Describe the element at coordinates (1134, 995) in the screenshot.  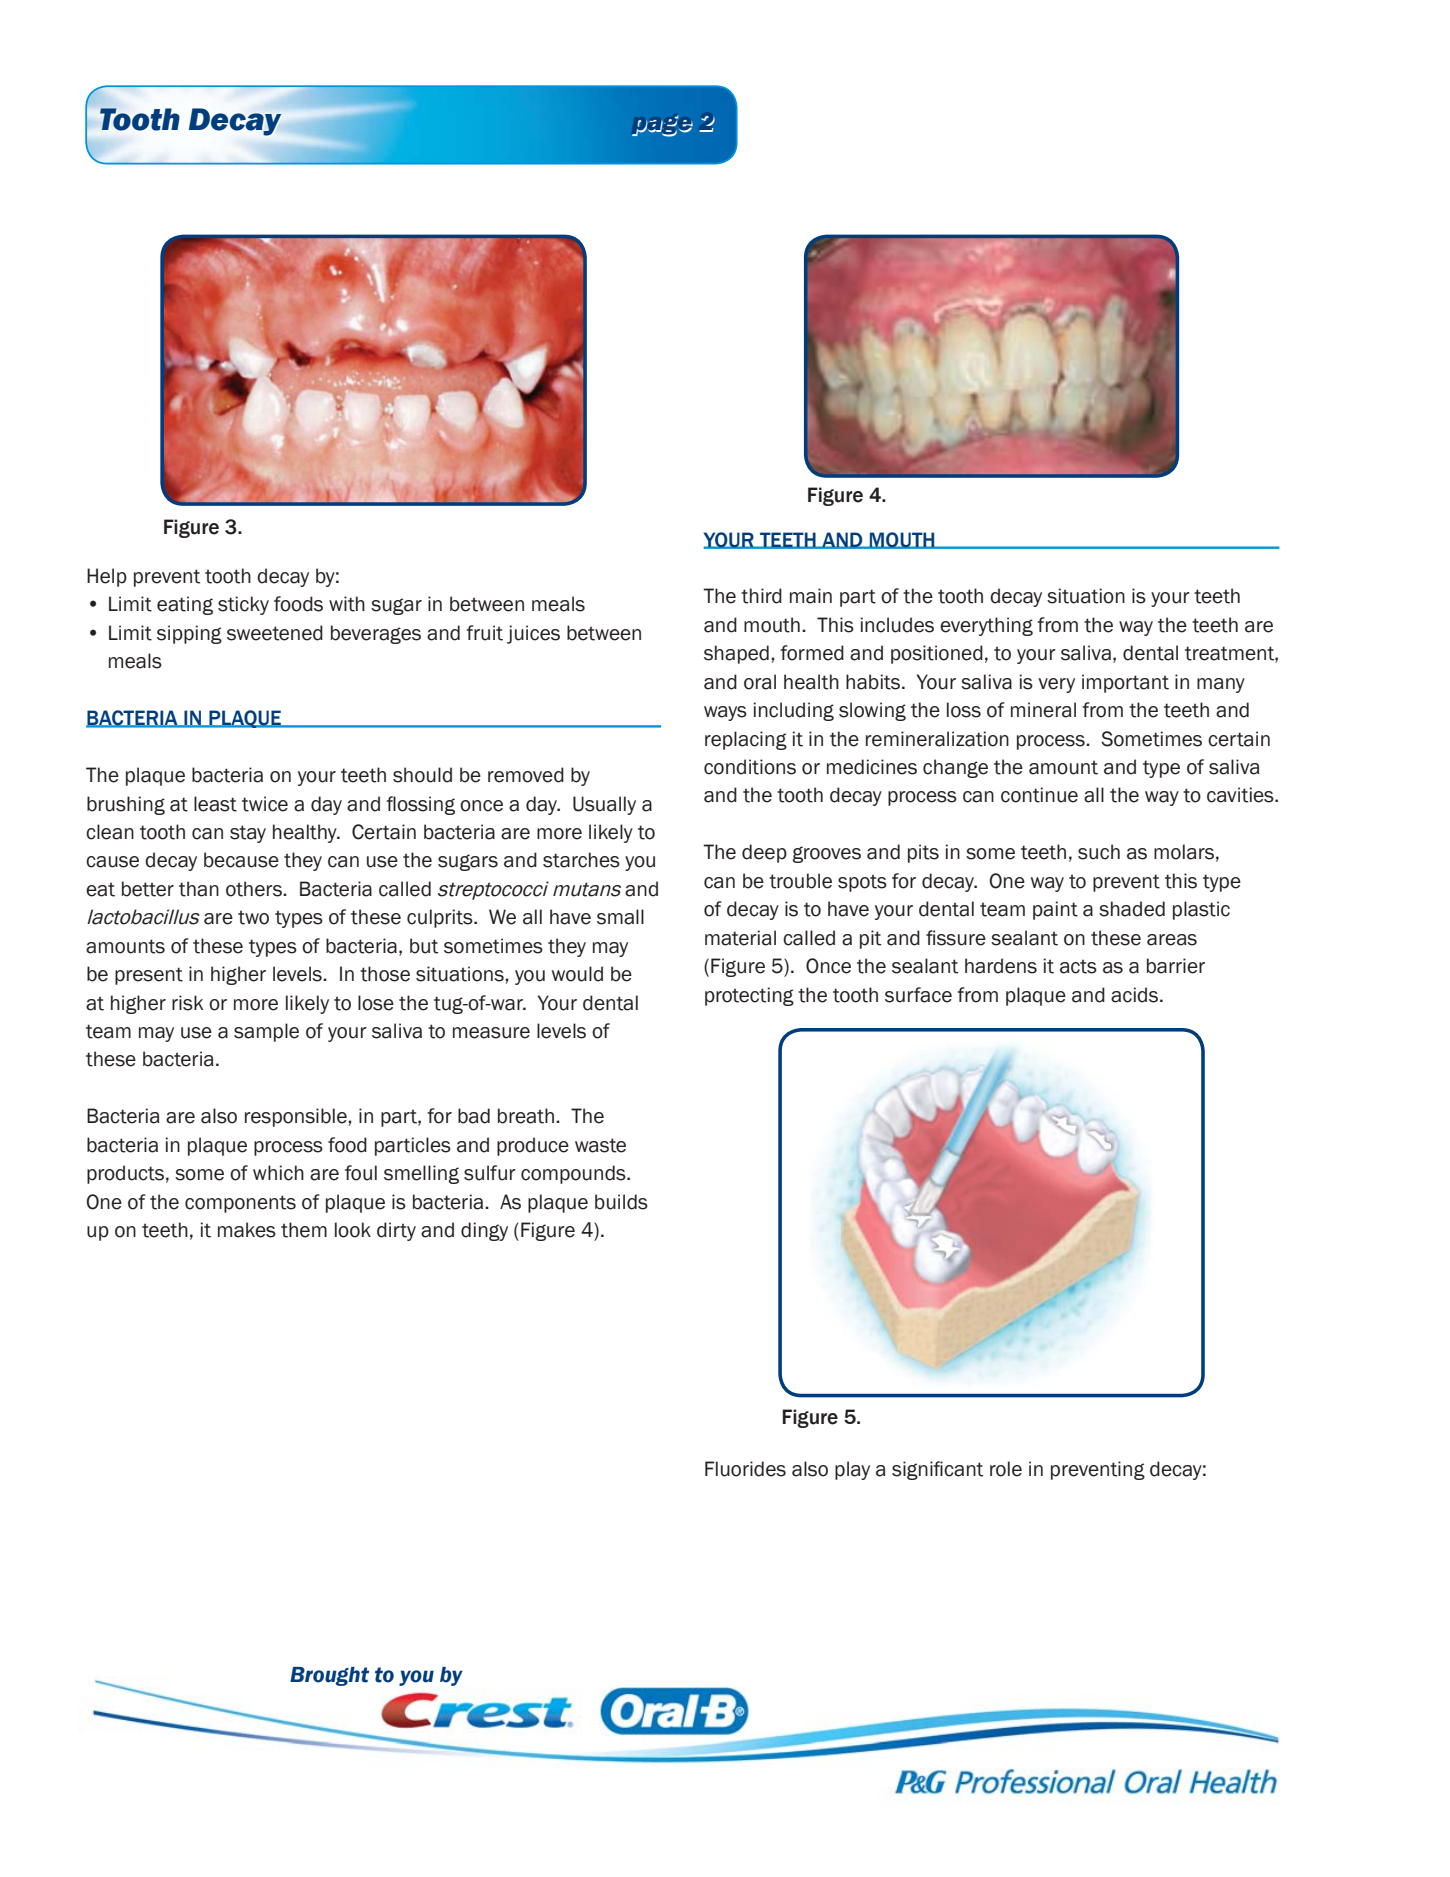
I see `acids` at that location.
